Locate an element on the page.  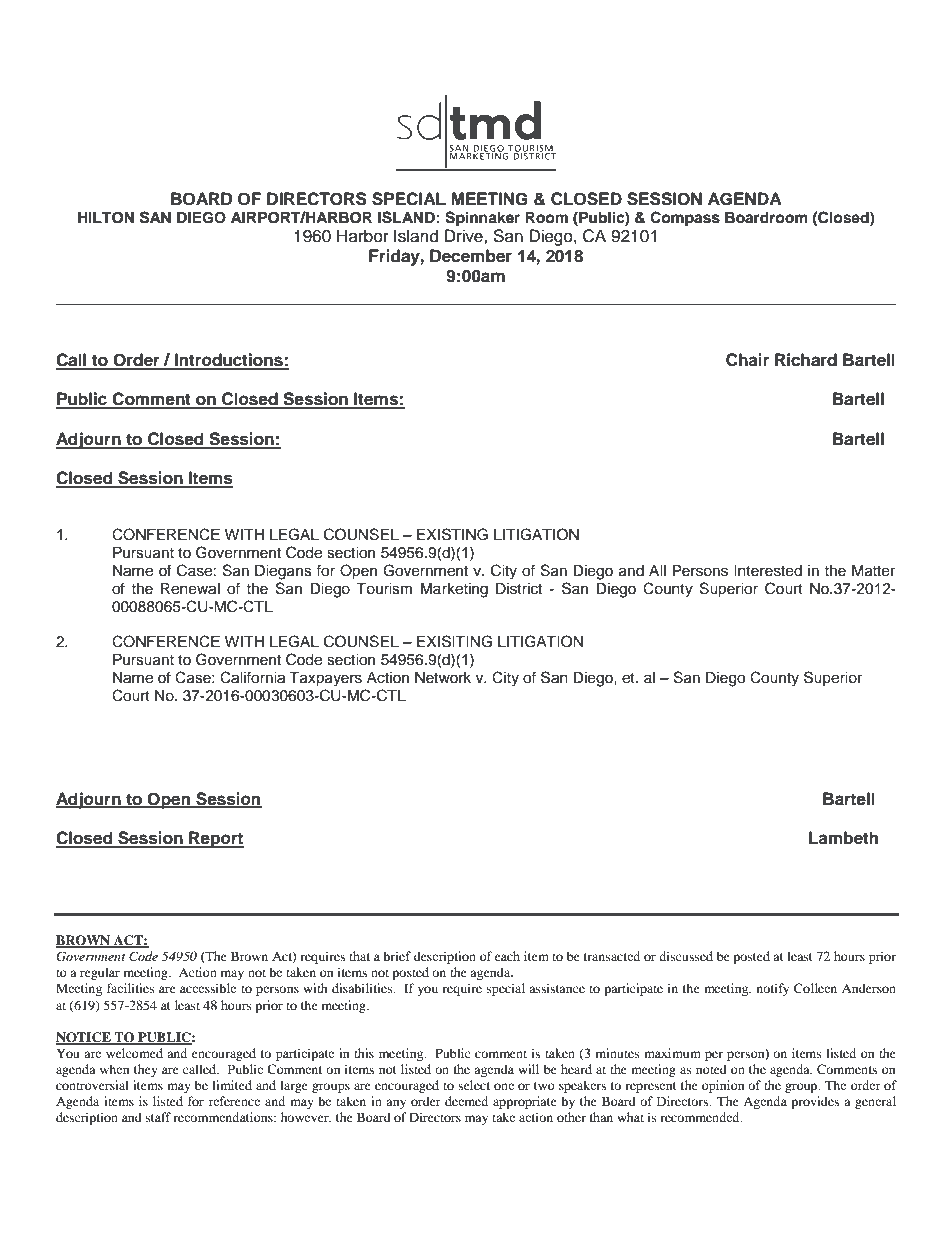
California is located at coordinates (252, 677).
